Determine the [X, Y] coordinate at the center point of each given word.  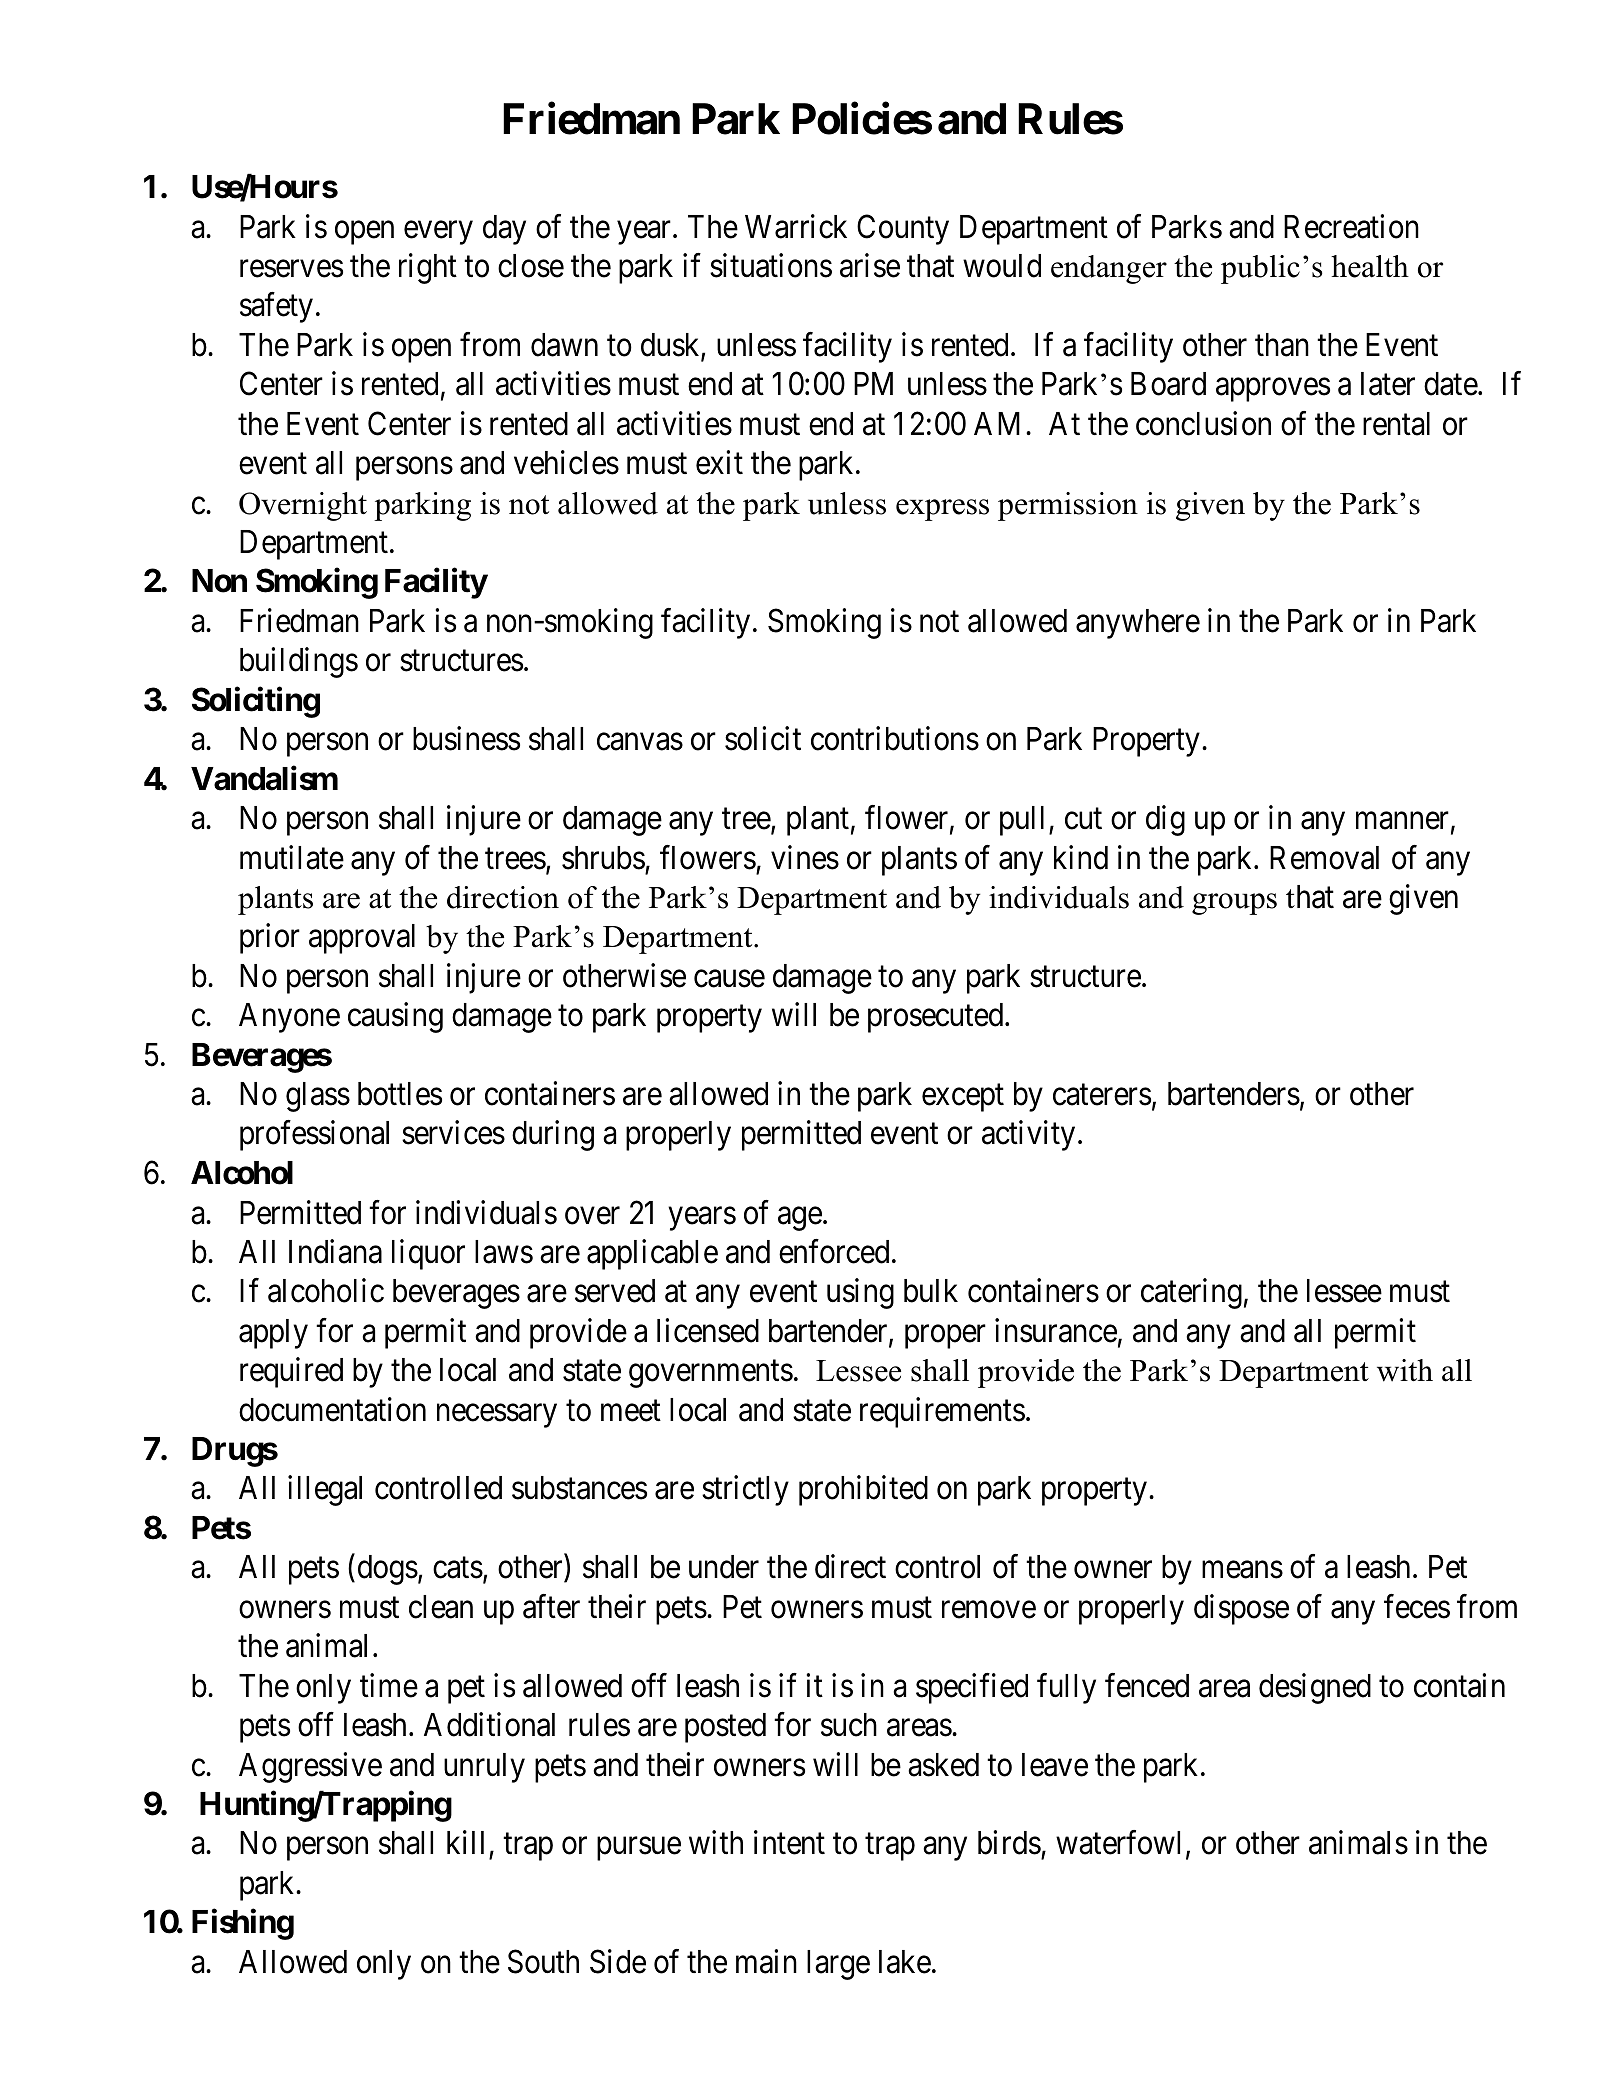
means [1242, 1570]
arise [870, 265]
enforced [834, 1251]
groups [1234, 904]
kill [465, 1842]
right [428, 268]
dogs [388, 1570]
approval [362, 939]
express [942, 510]
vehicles [566, 463]
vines [805, 857]
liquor [428, 1254]
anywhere [1138, 624]
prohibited [863, 1491]
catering [1191, 1294]
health [1370, 266]
